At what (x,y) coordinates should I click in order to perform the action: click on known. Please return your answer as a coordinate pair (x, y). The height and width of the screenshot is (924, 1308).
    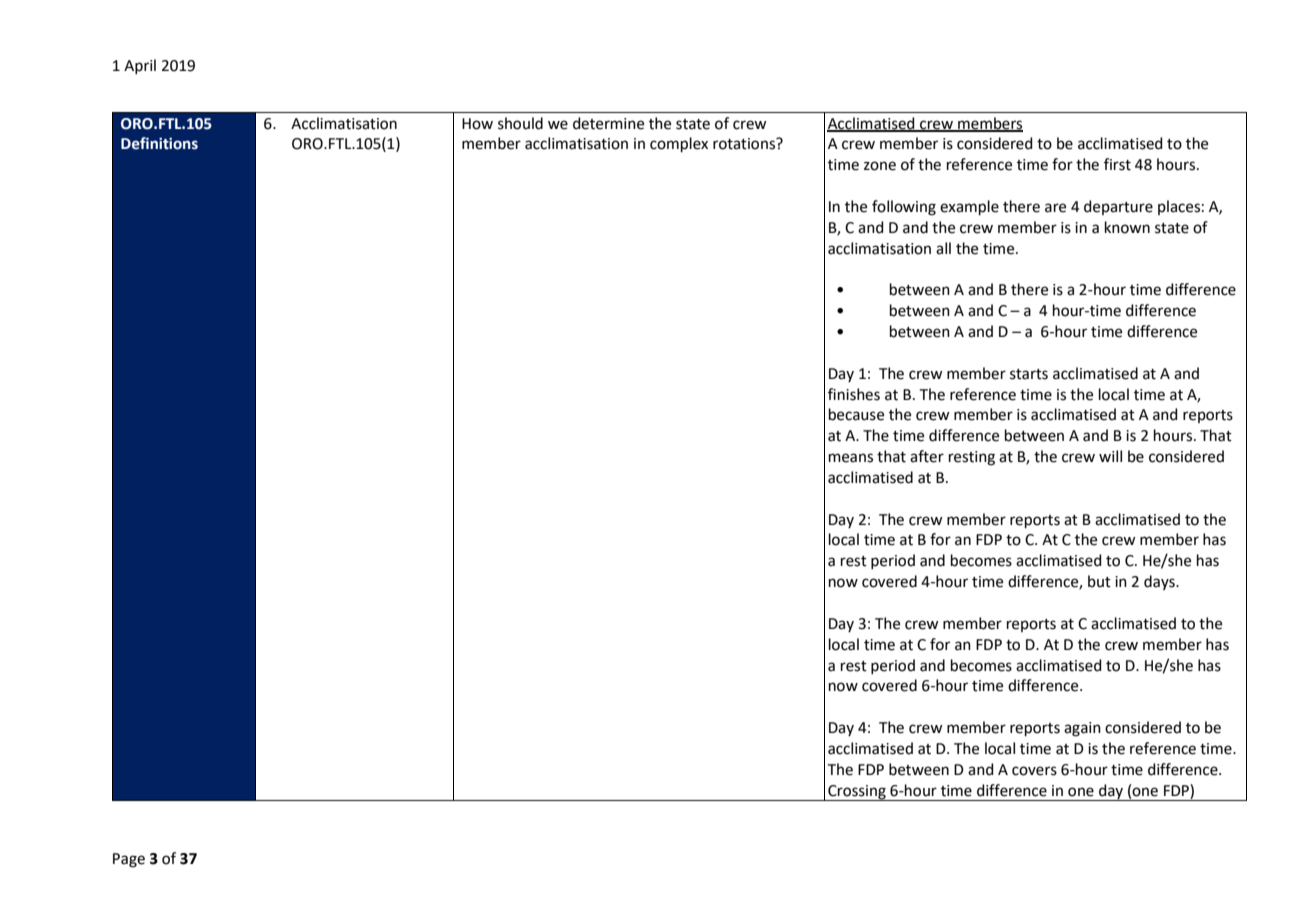
    Looking at the image, I should click on (1127, 227).
